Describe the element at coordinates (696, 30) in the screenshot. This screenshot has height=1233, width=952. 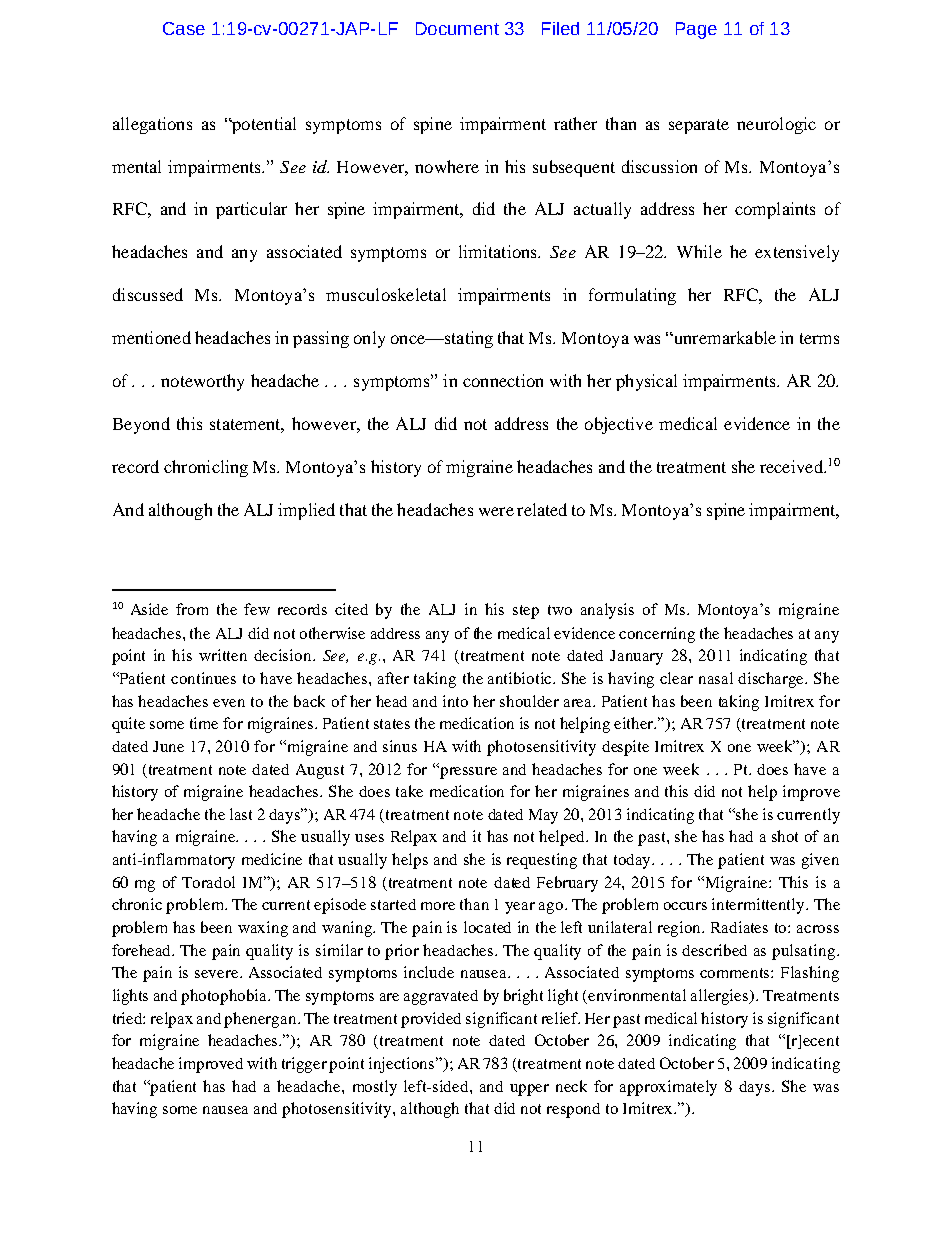
I see `Page` at that location.
